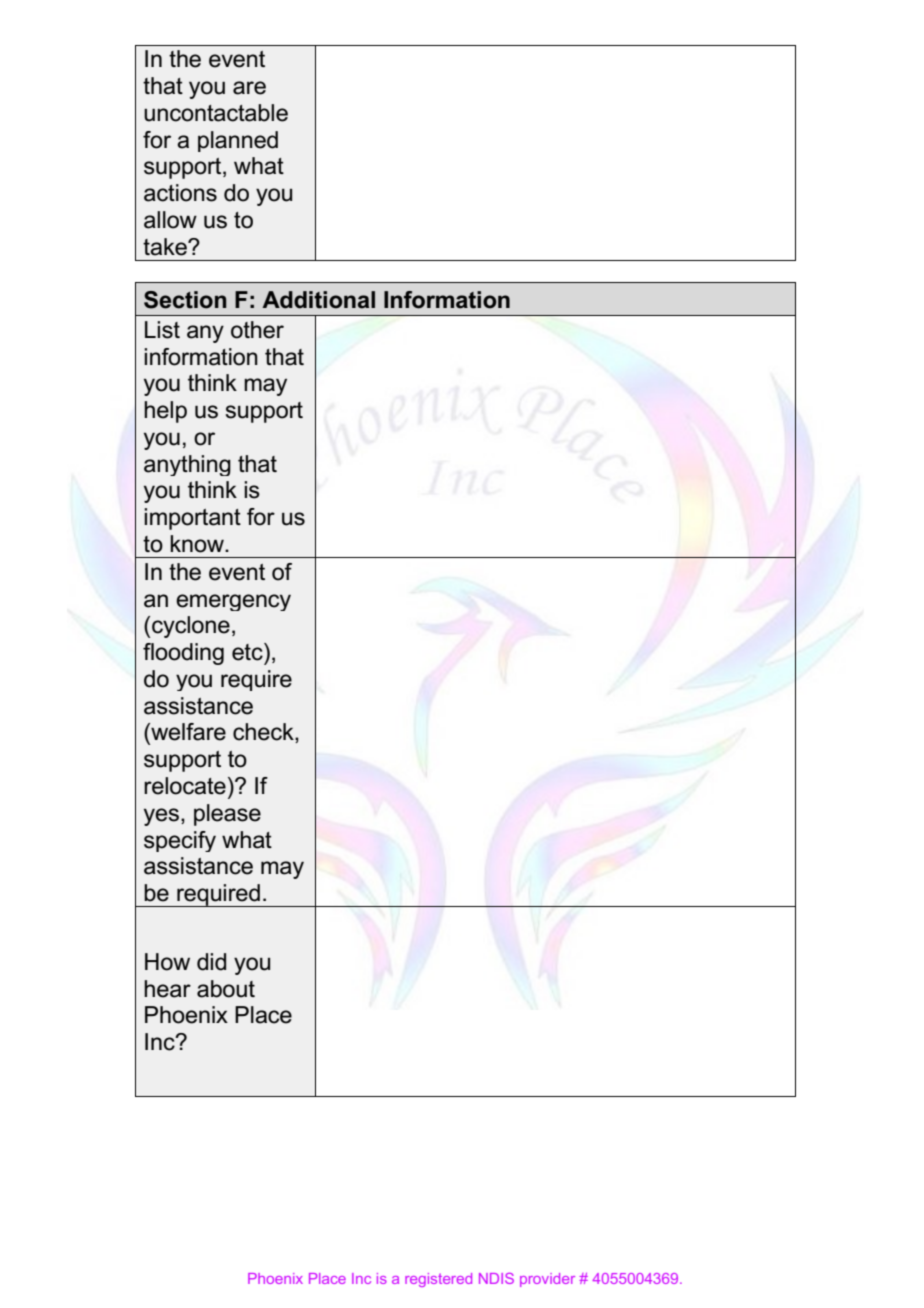 The image size is (924, 1308). I want to click on actions, so click(180, 193).
